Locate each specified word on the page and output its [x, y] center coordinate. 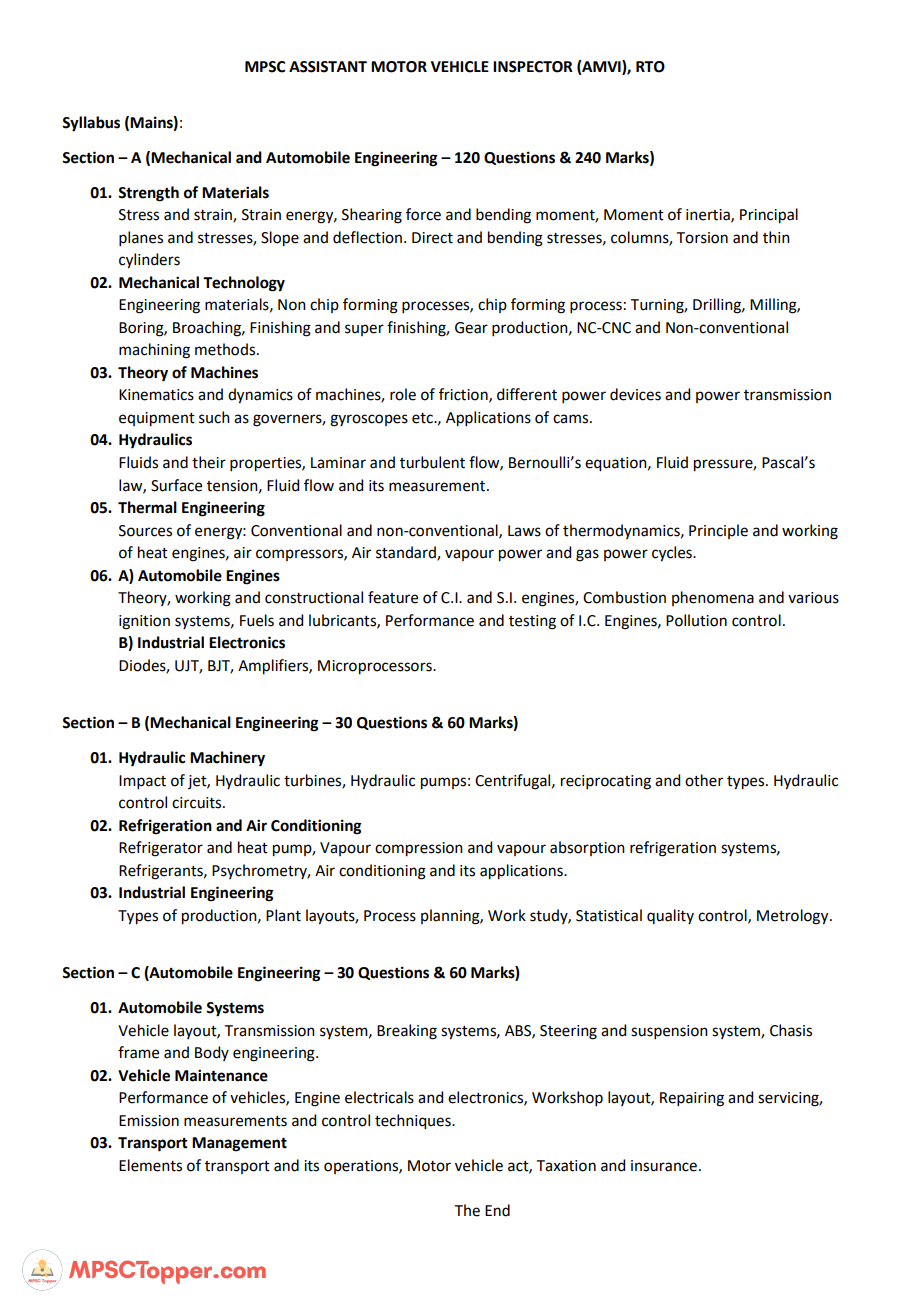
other [704, 780]
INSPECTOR [533, 67]
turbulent [432, 462]
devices [635, 394]
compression [419, 849]
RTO [650, 67]
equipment [157, 419]
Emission [149, 1121]
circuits [198, 803]
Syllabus [91, 124]
